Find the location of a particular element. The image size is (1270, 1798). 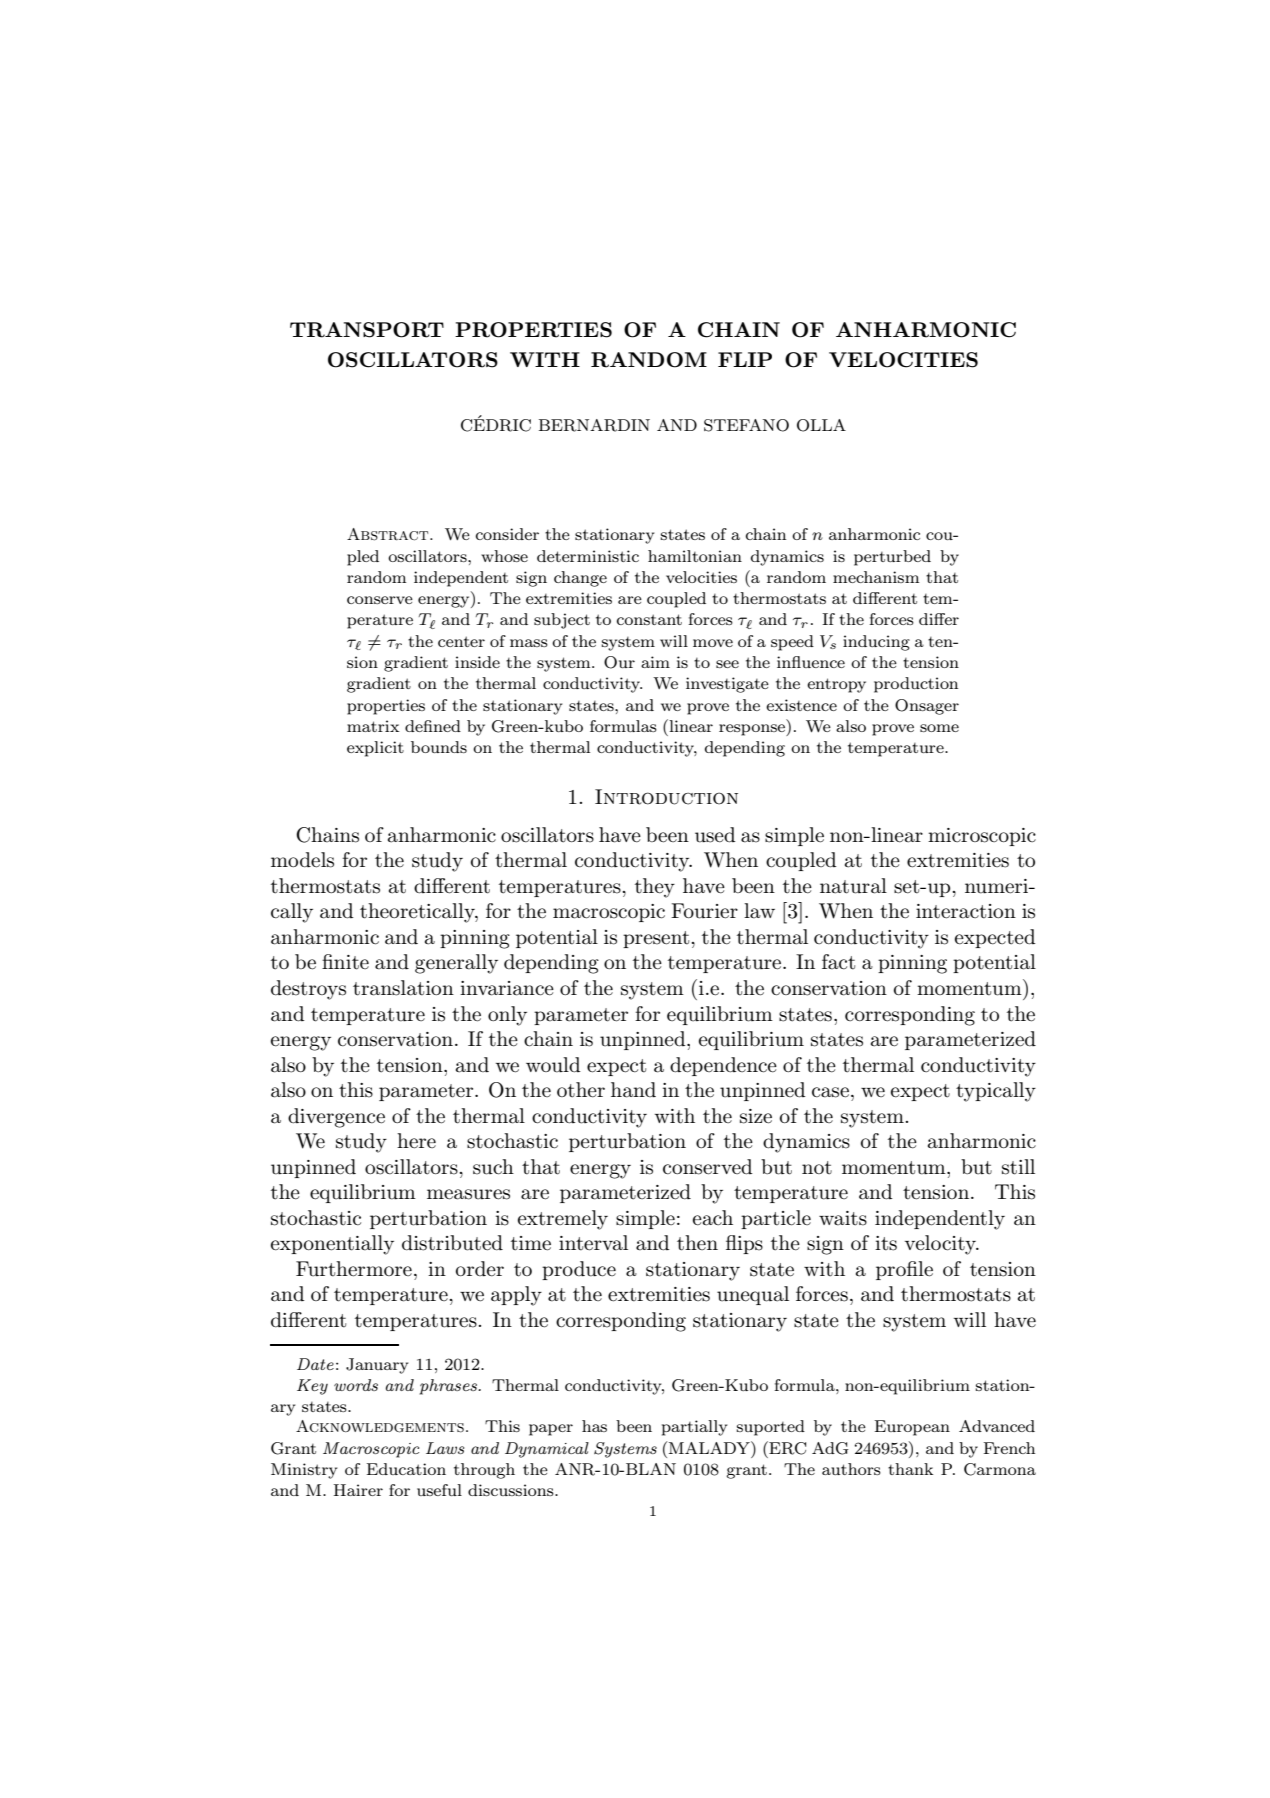

OLLA is located at coordinates (821, 425).
